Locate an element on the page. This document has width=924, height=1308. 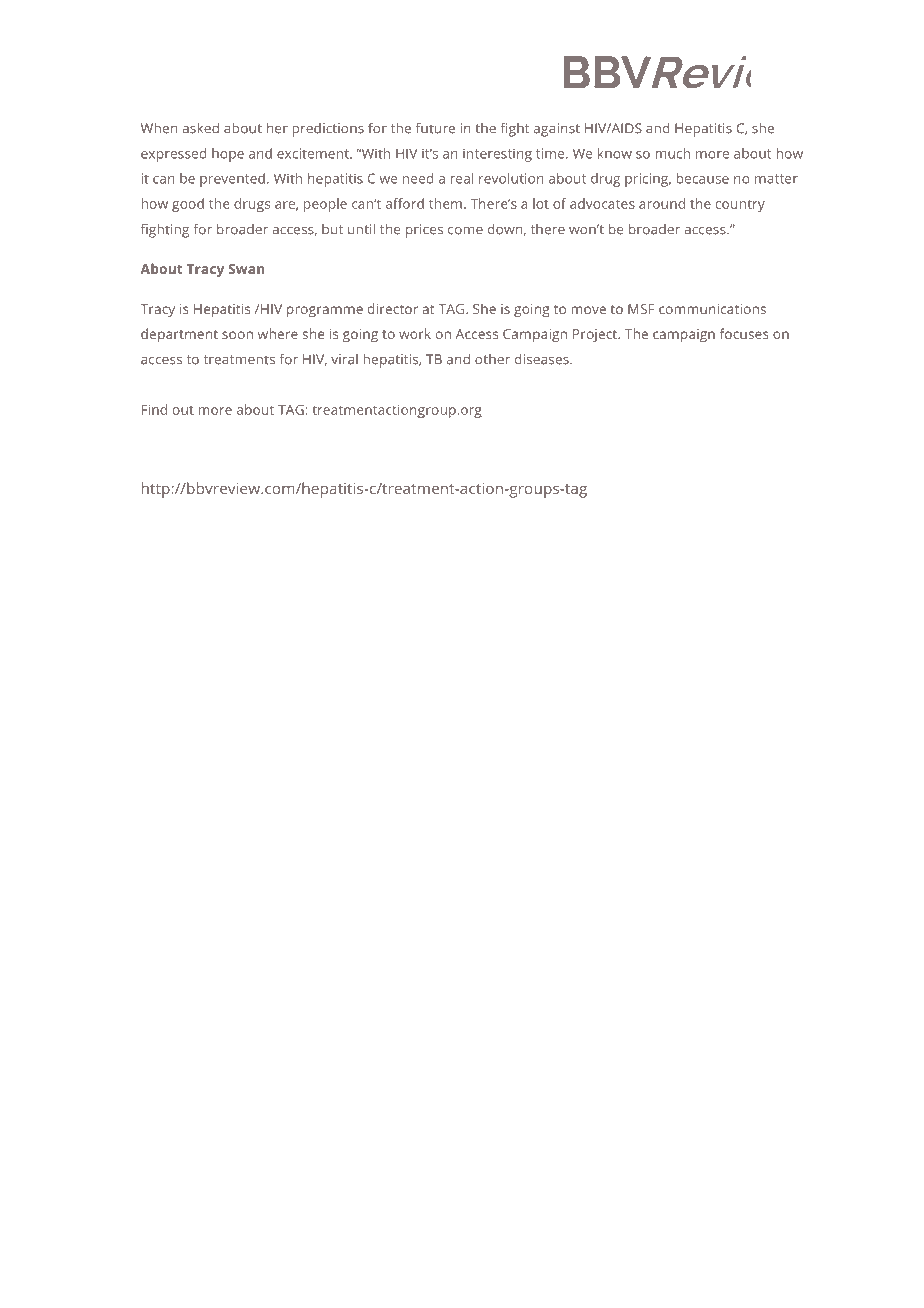
future is located at coordinates (435, 128).
